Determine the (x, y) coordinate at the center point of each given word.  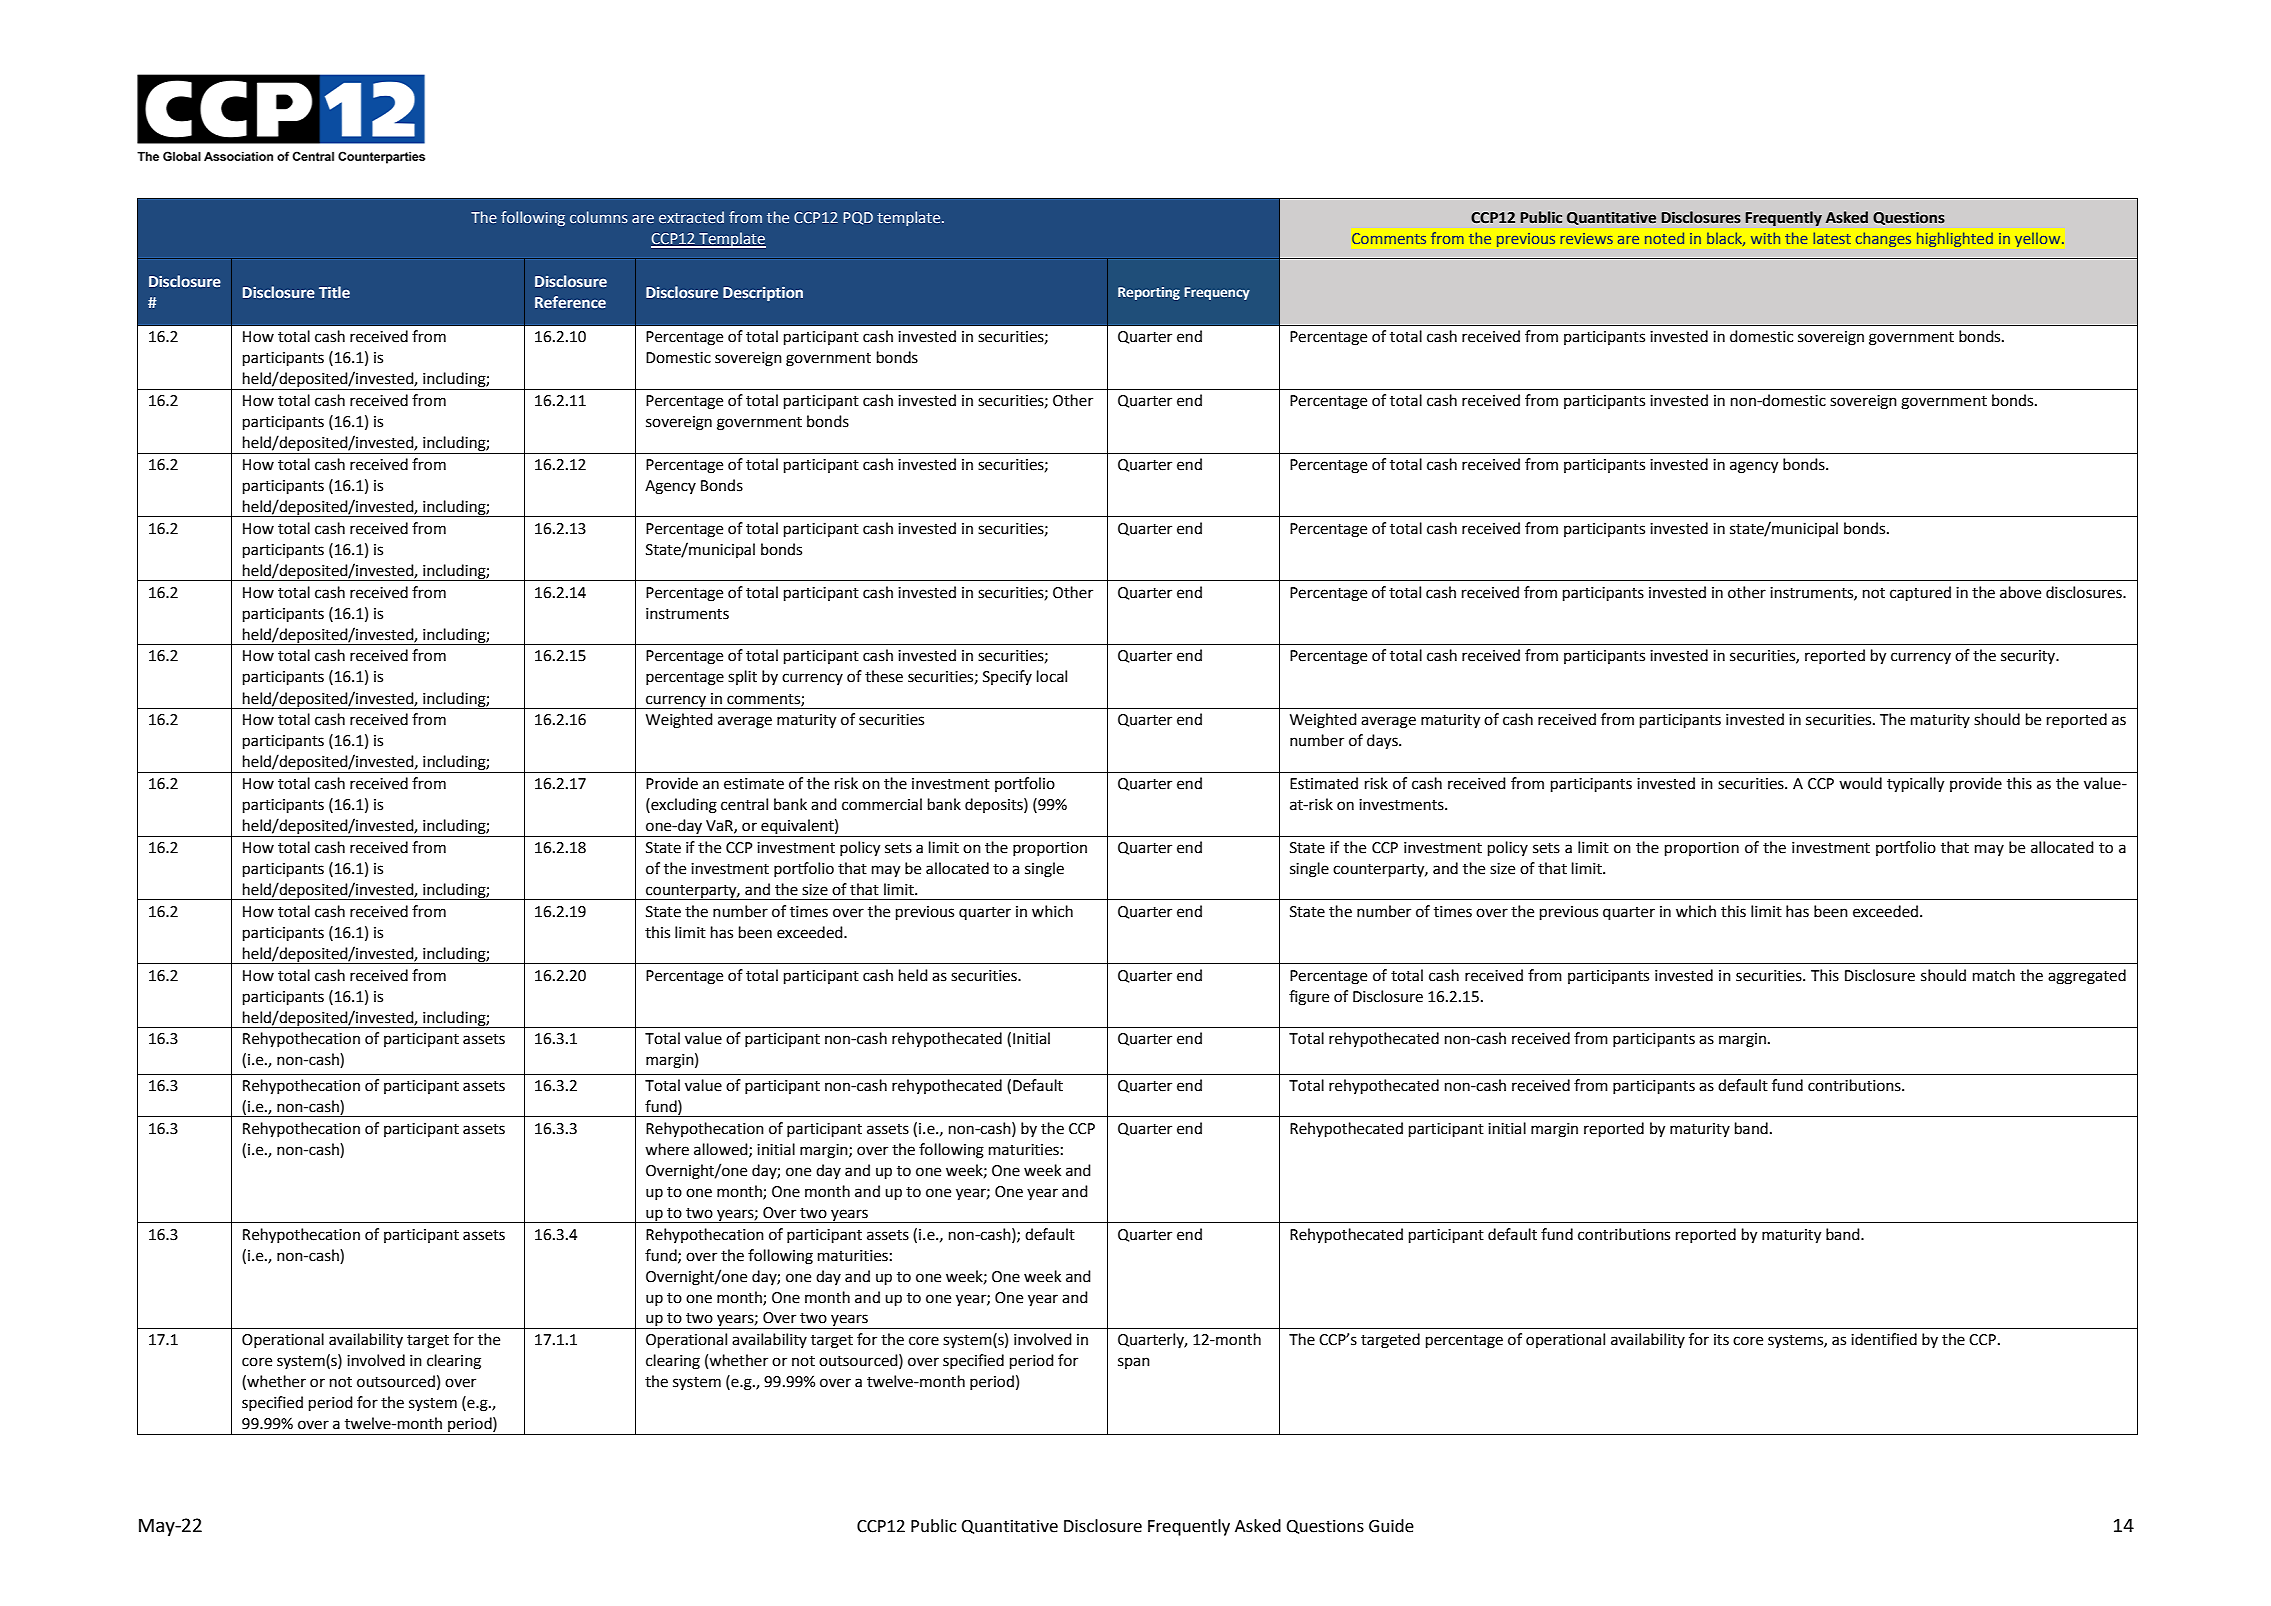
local (1052, 676)
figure (1309, 998)
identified (1884, 1339)
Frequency (1217, 293)
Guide (1391, 1526)
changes (1883, 239)
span (1134, 1363)
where (667, 1149)
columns (599, 217)
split (742, 677)
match (1994, 975)
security (2029, 657)
